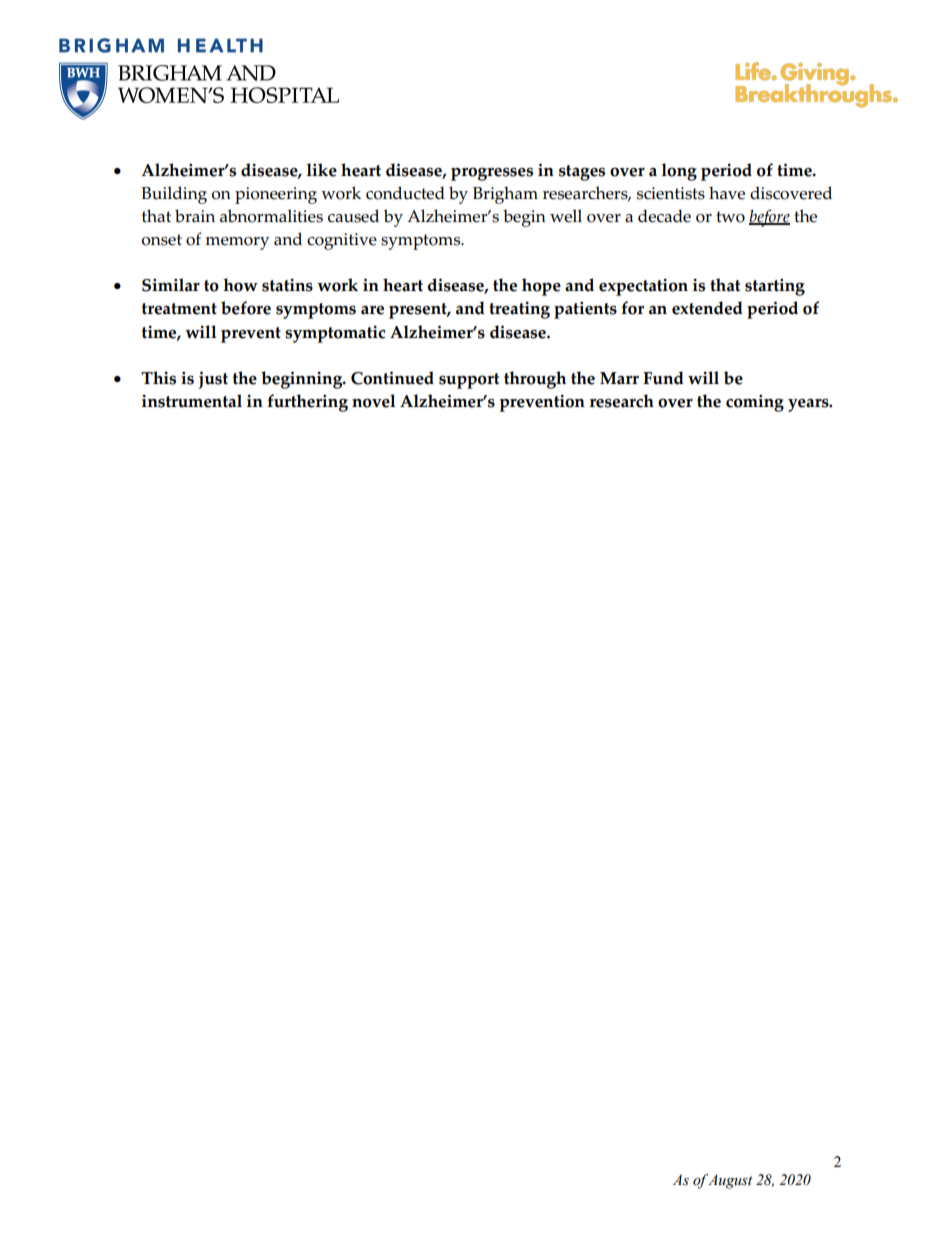 Image resolution: width=952 pixels, height=1233 pixels. I want to click on have, so click(727, 193).
